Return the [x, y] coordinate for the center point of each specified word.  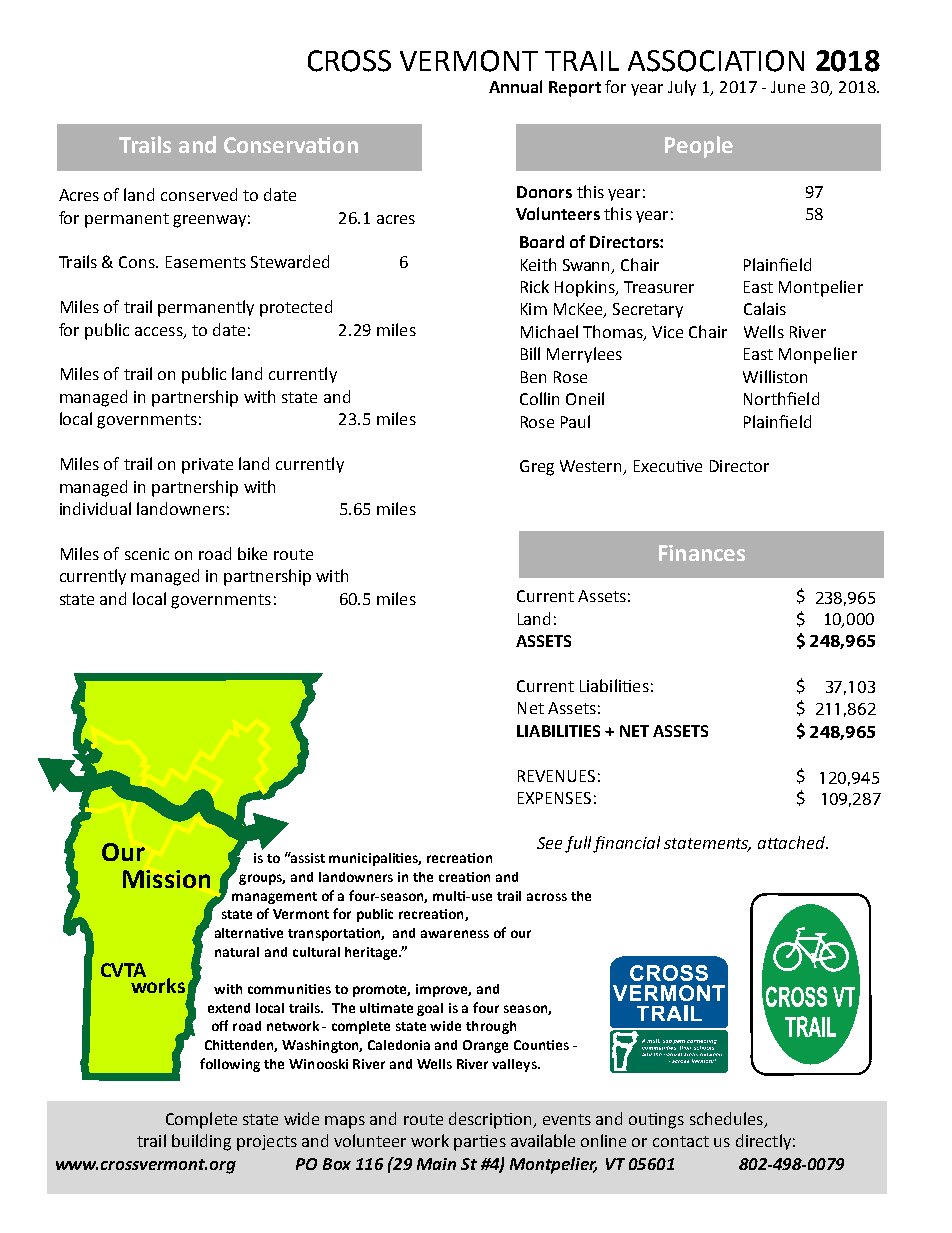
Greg [537, 468]
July [682, 88]
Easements [206, 262]
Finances [702, 553]
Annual [515, 86]
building [201, 1142]
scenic [147, 554]
